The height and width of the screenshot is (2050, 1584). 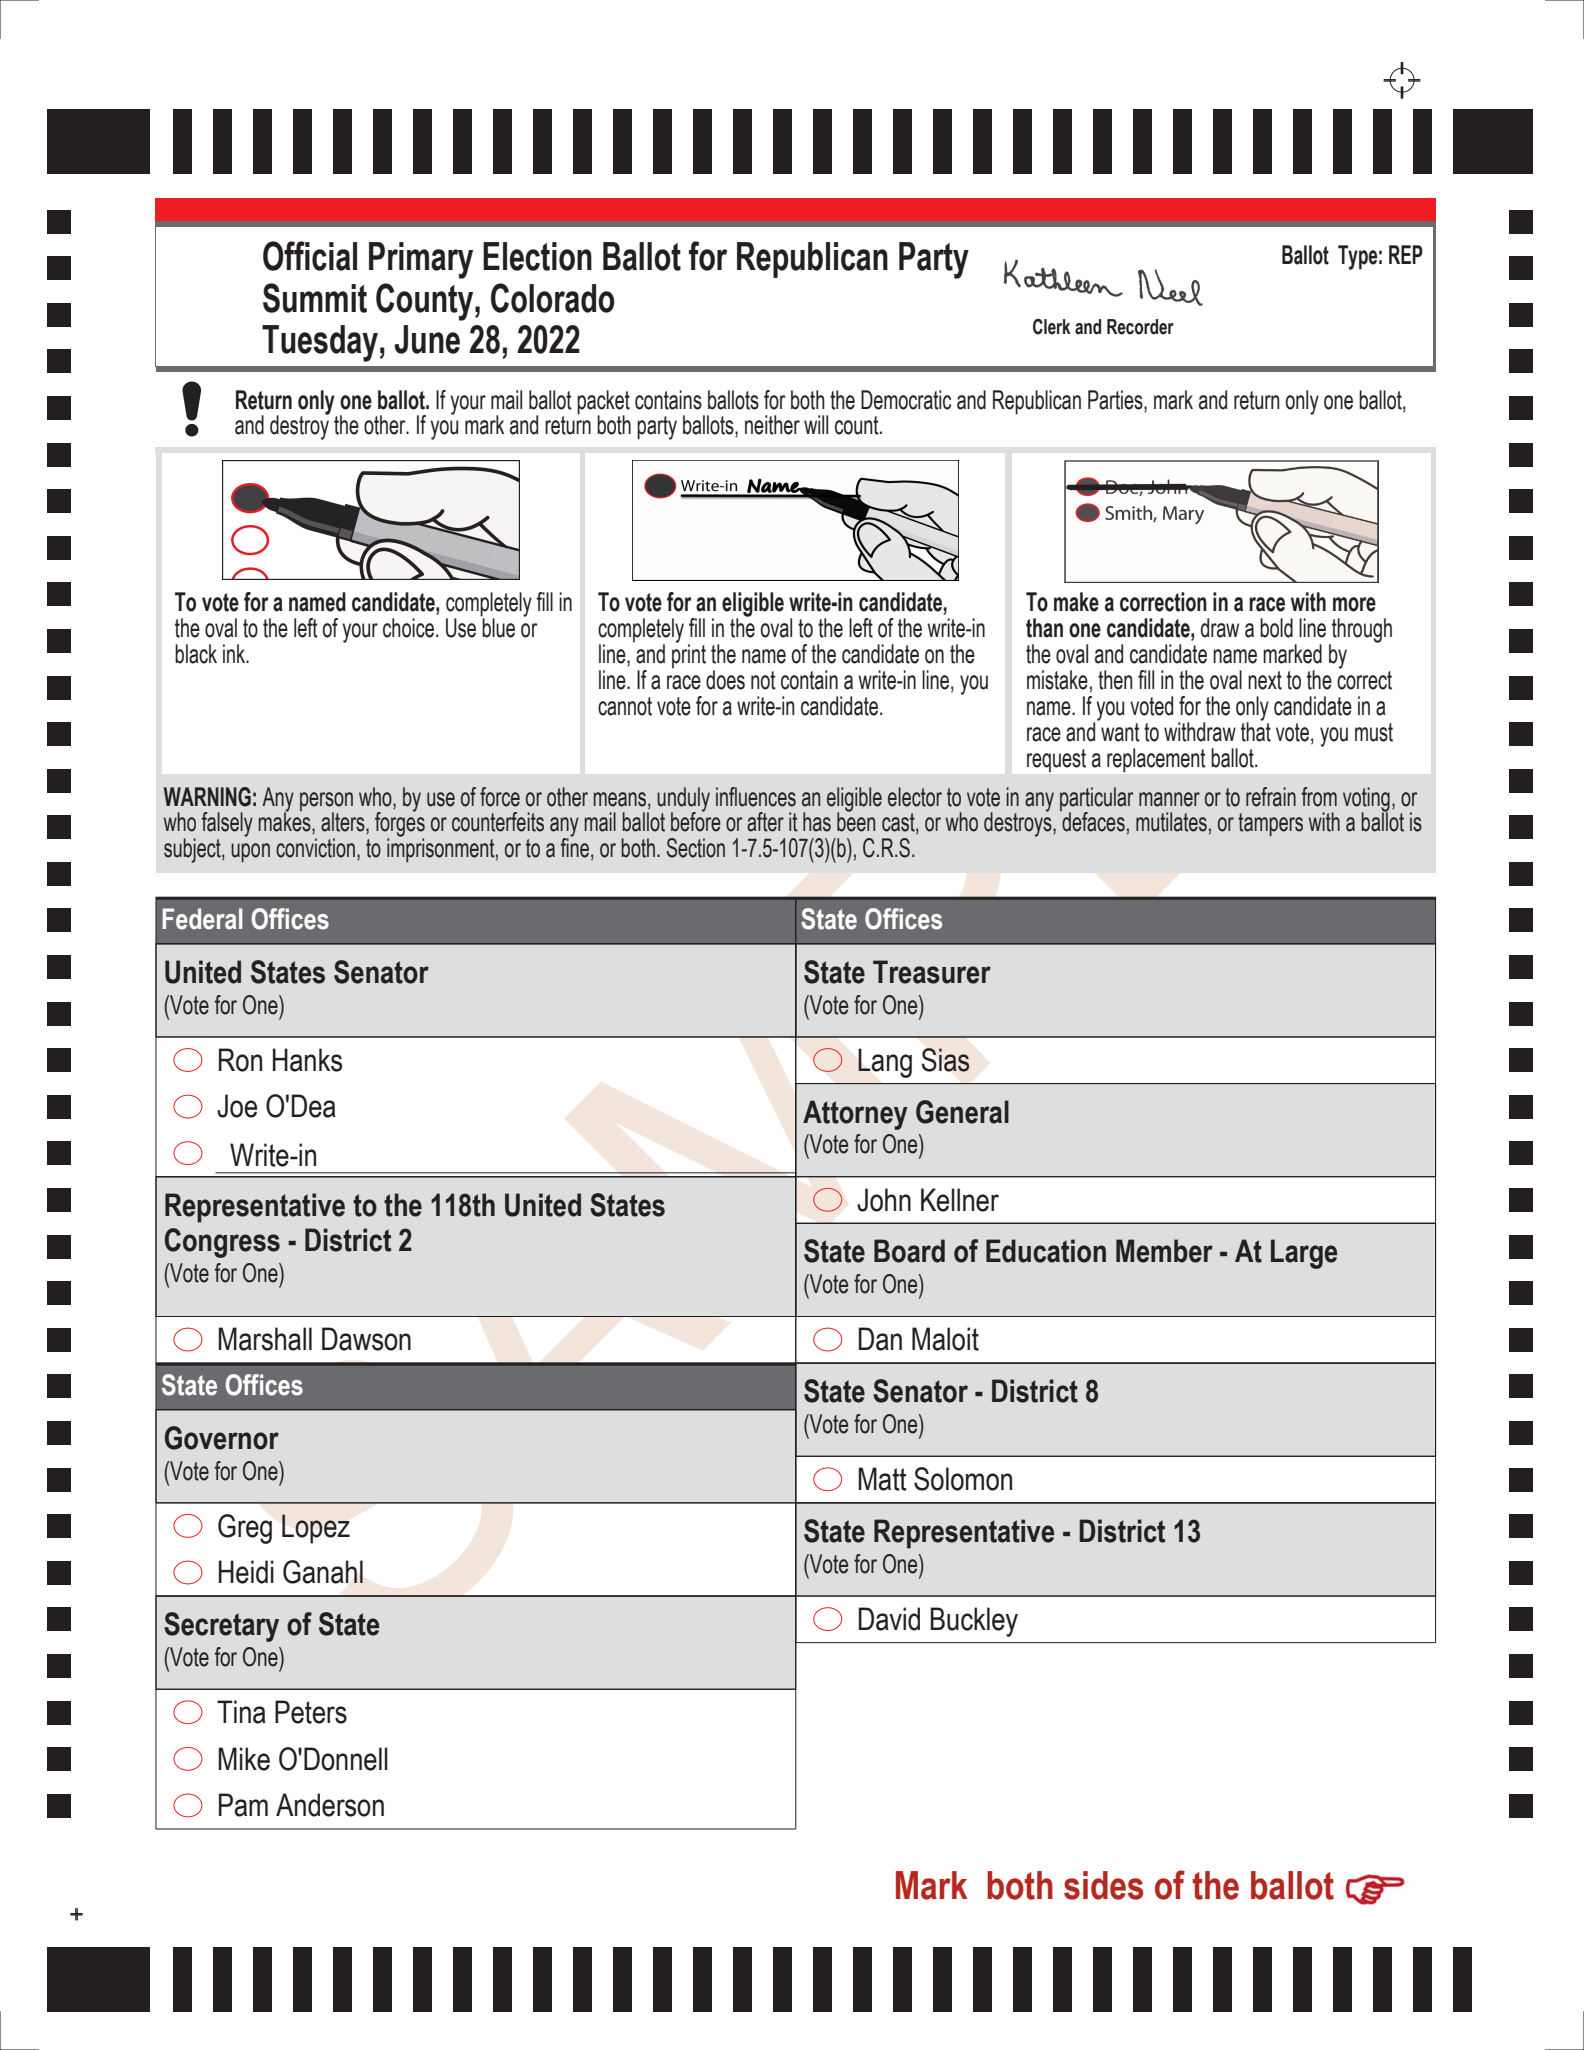 What do you see at coordinates (1164, 1251) in the screenshot?
I see `Member` at bounding box center [1164, 1251].
